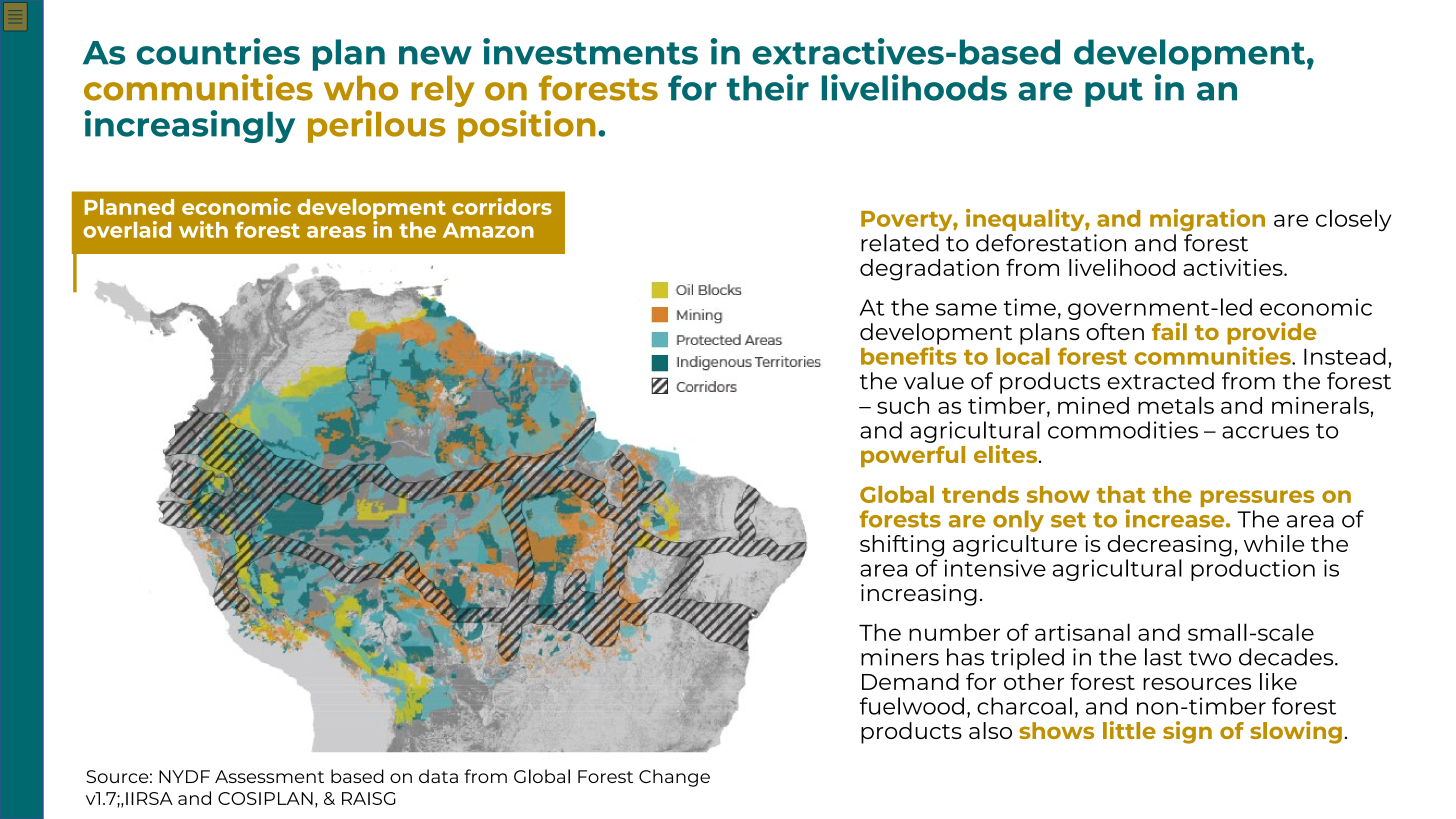  I want to click on powerful, so click(913, 457).
